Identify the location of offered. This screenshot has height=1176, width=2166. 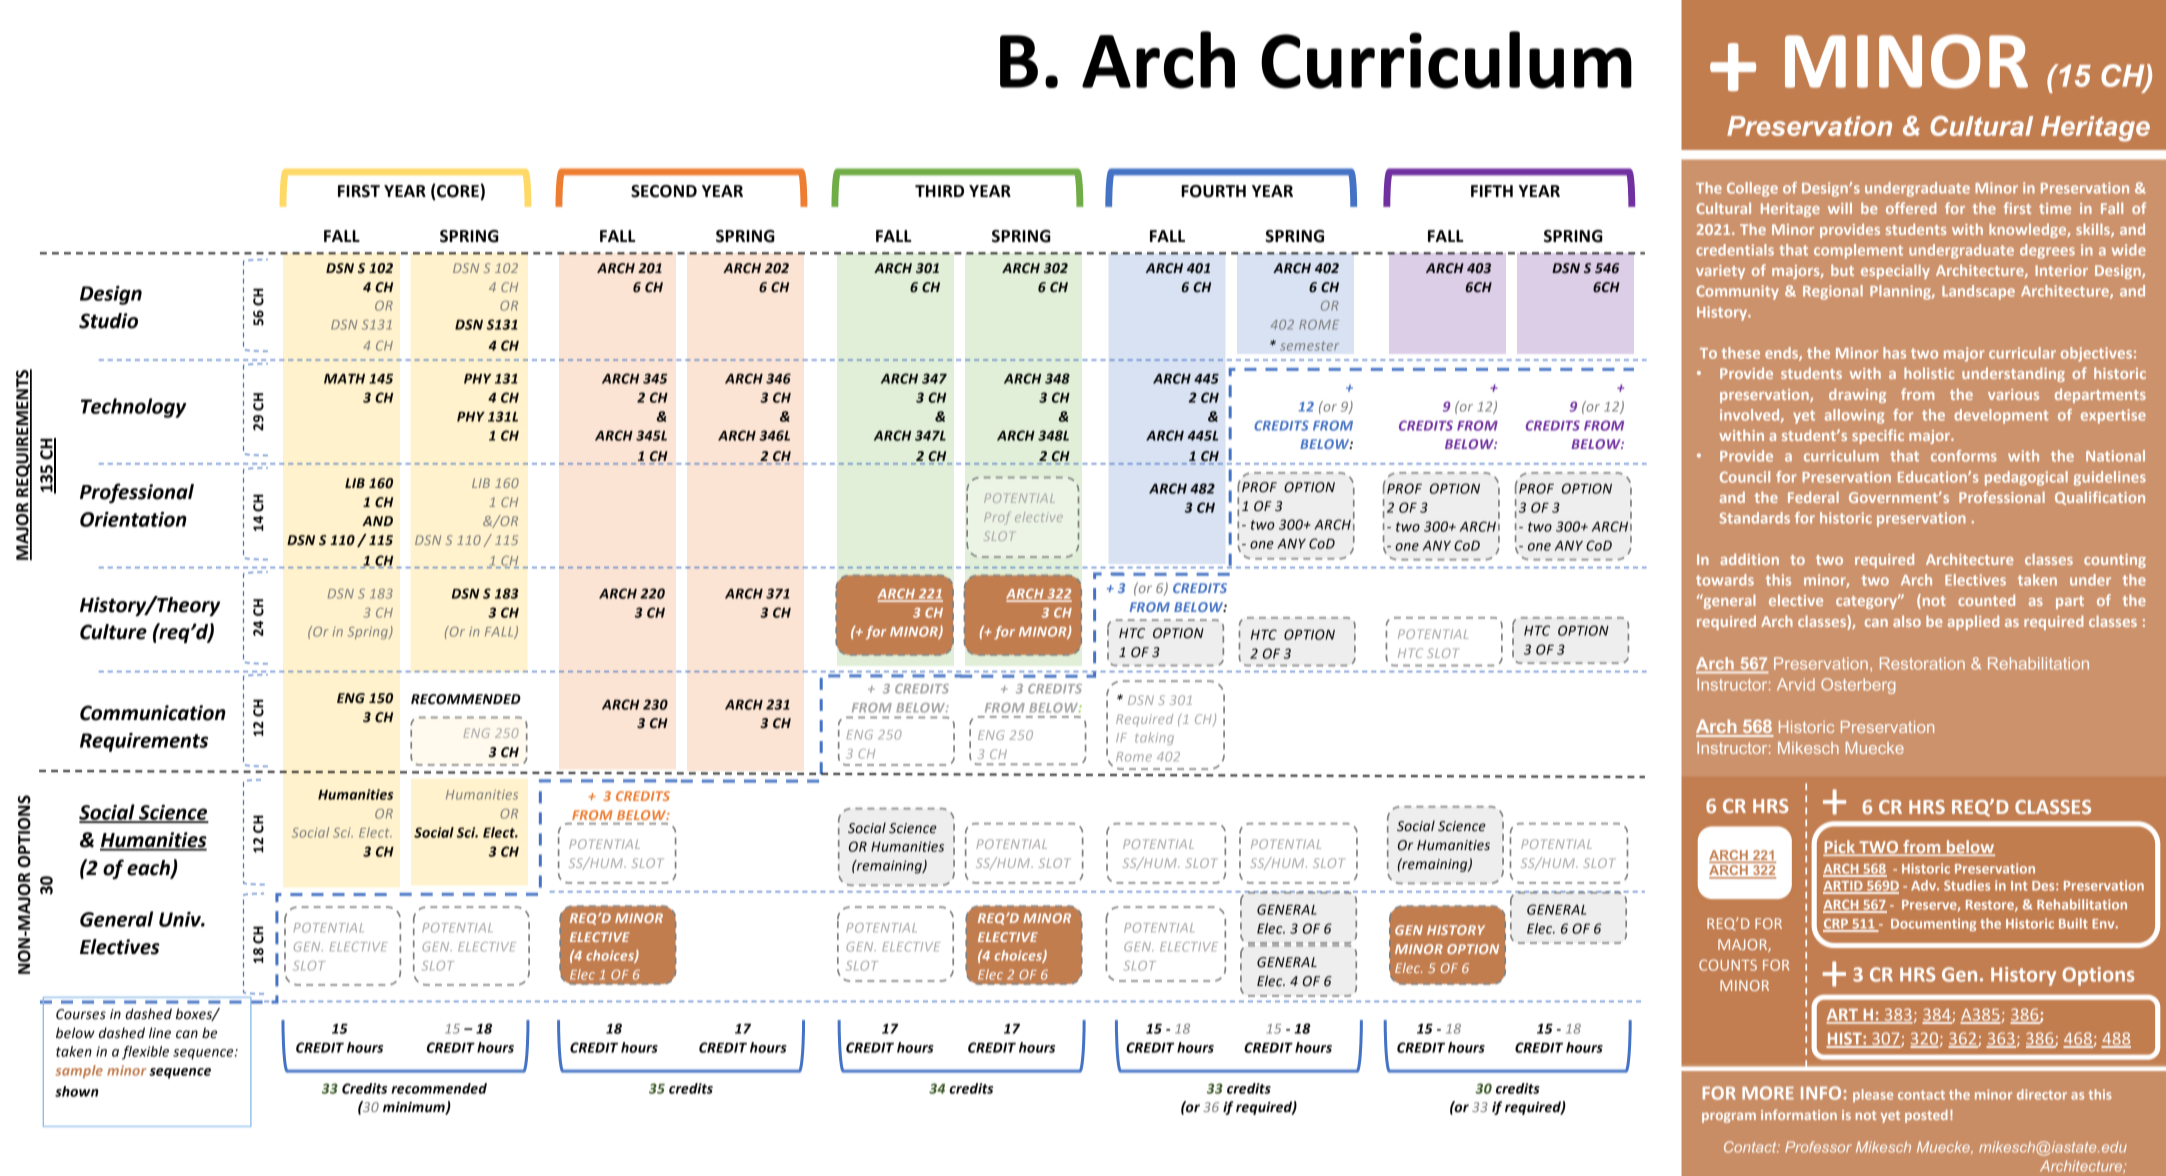
(1911, 208).
